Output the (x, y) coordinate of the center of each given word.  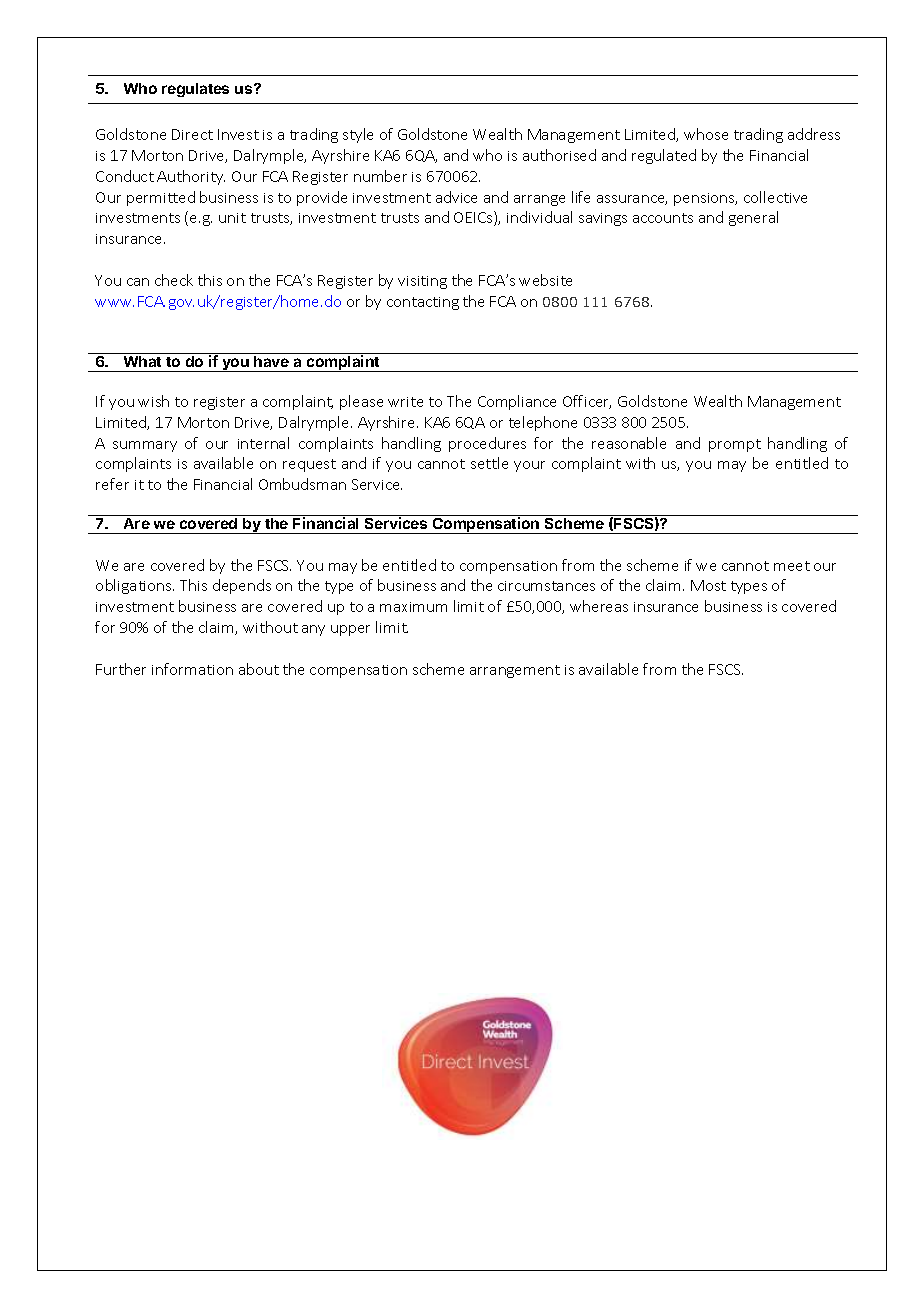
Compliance (517, 402)
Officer (587, 402)
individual (539, 217)
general (753, 218)
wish (153, 401)
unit (232, 218)
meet (792, 566)
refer (112, 484)
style (358, 135)
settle (489, 463)
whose (706, 134)
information (192, 669)
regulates (195, 90)
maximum (413, 607)
